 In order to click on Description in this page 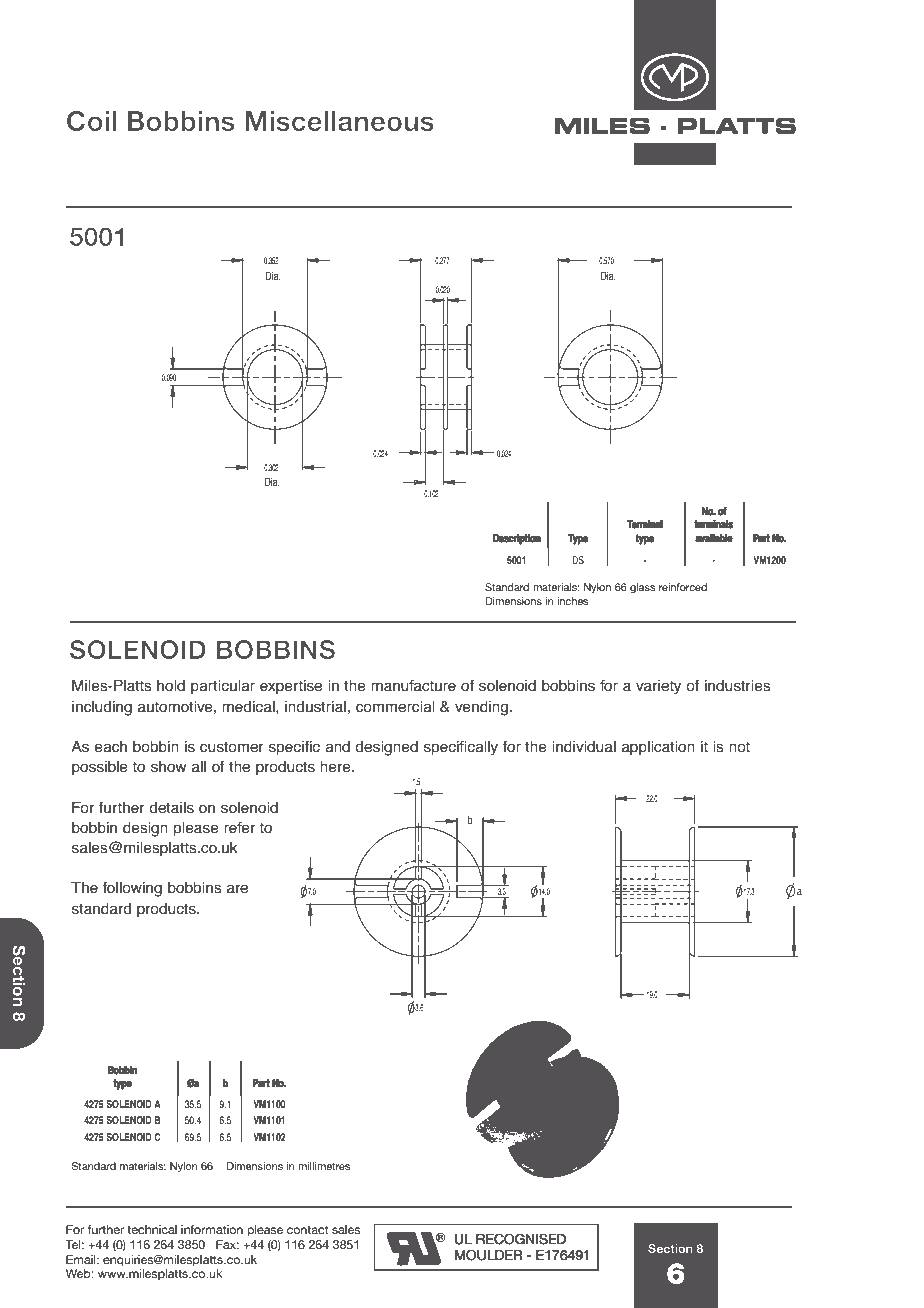, I will do `click(516, 539)`.
